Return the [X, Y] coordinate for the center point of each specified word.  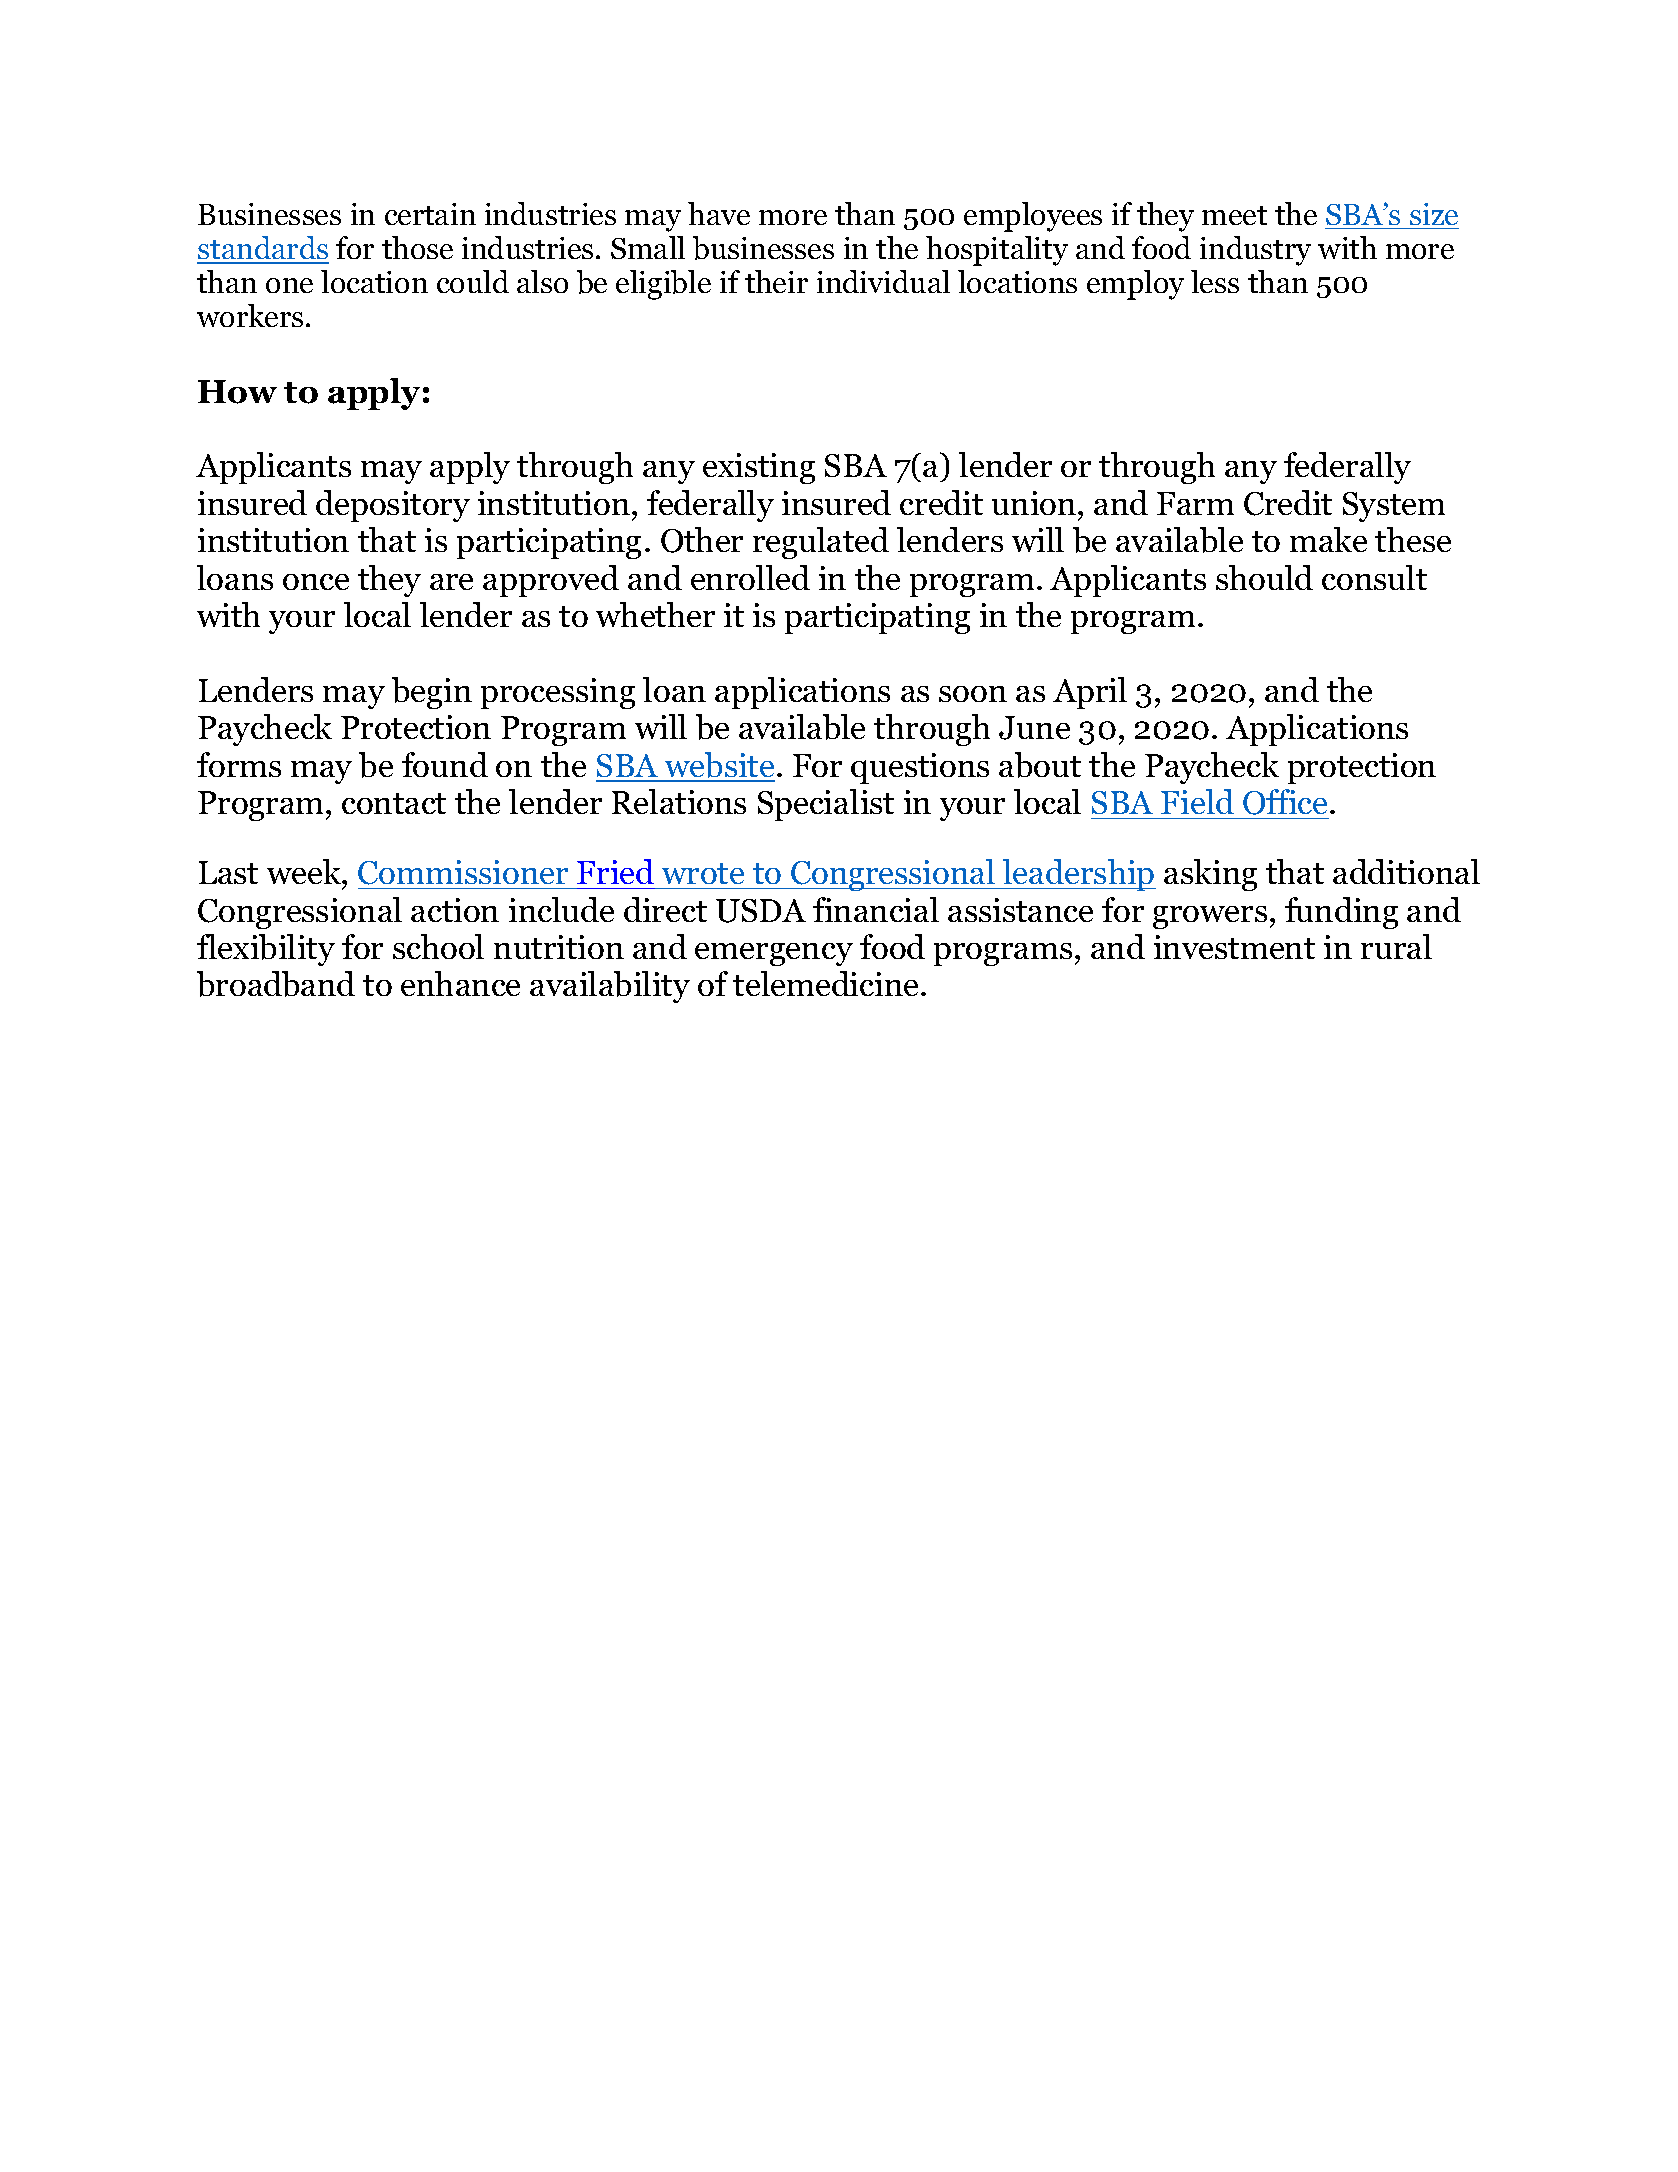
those [417, 247]
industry [1255, 251]
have [719, 213]
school [438, 946]
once [316, 582]
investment [1234, 947]
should [1264, 577]
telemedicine [825, 983]
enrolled [750, 577]
